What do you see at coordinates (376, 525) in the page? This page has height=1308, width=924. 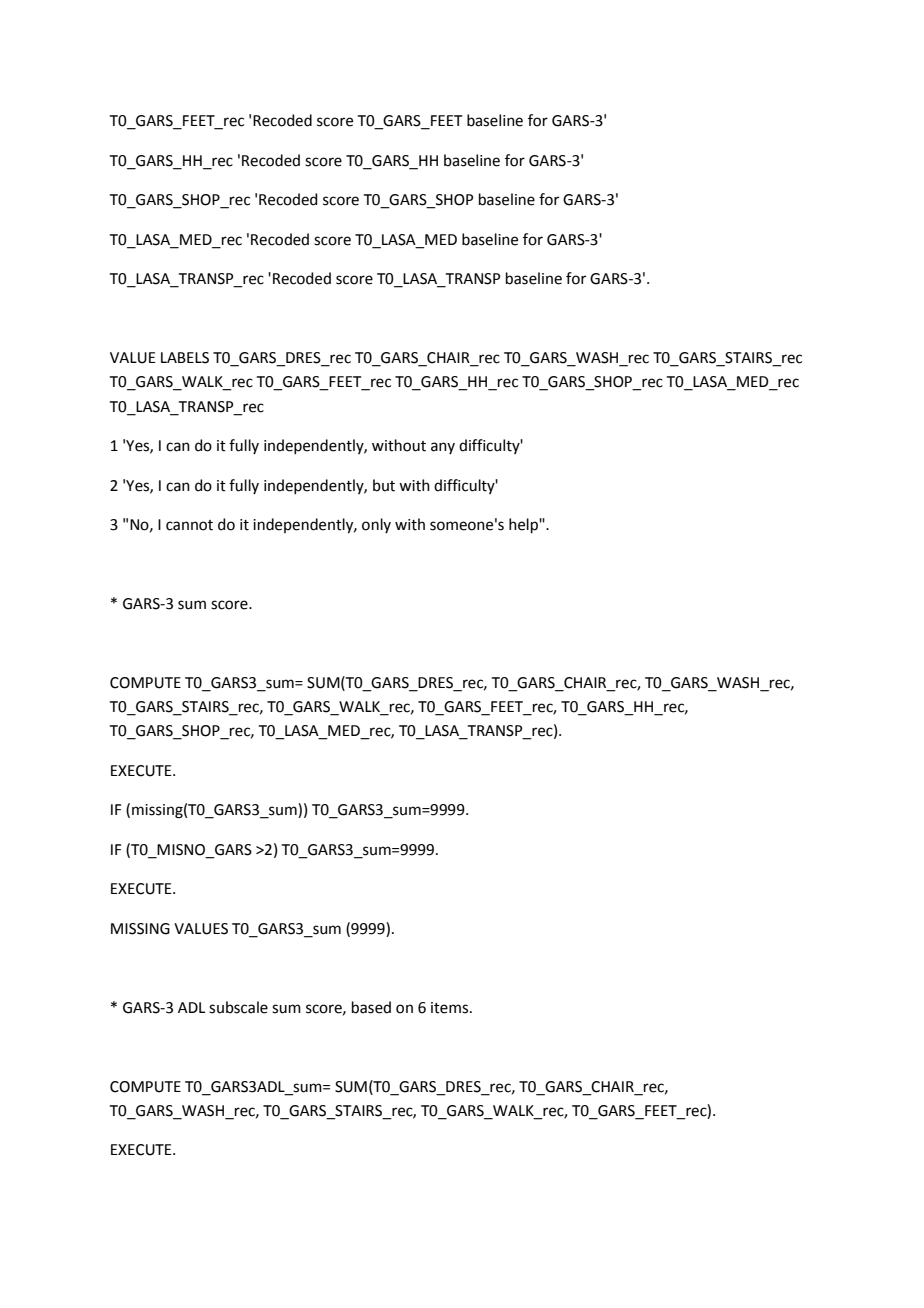 I see `only` at bounding box center [376, 525].
